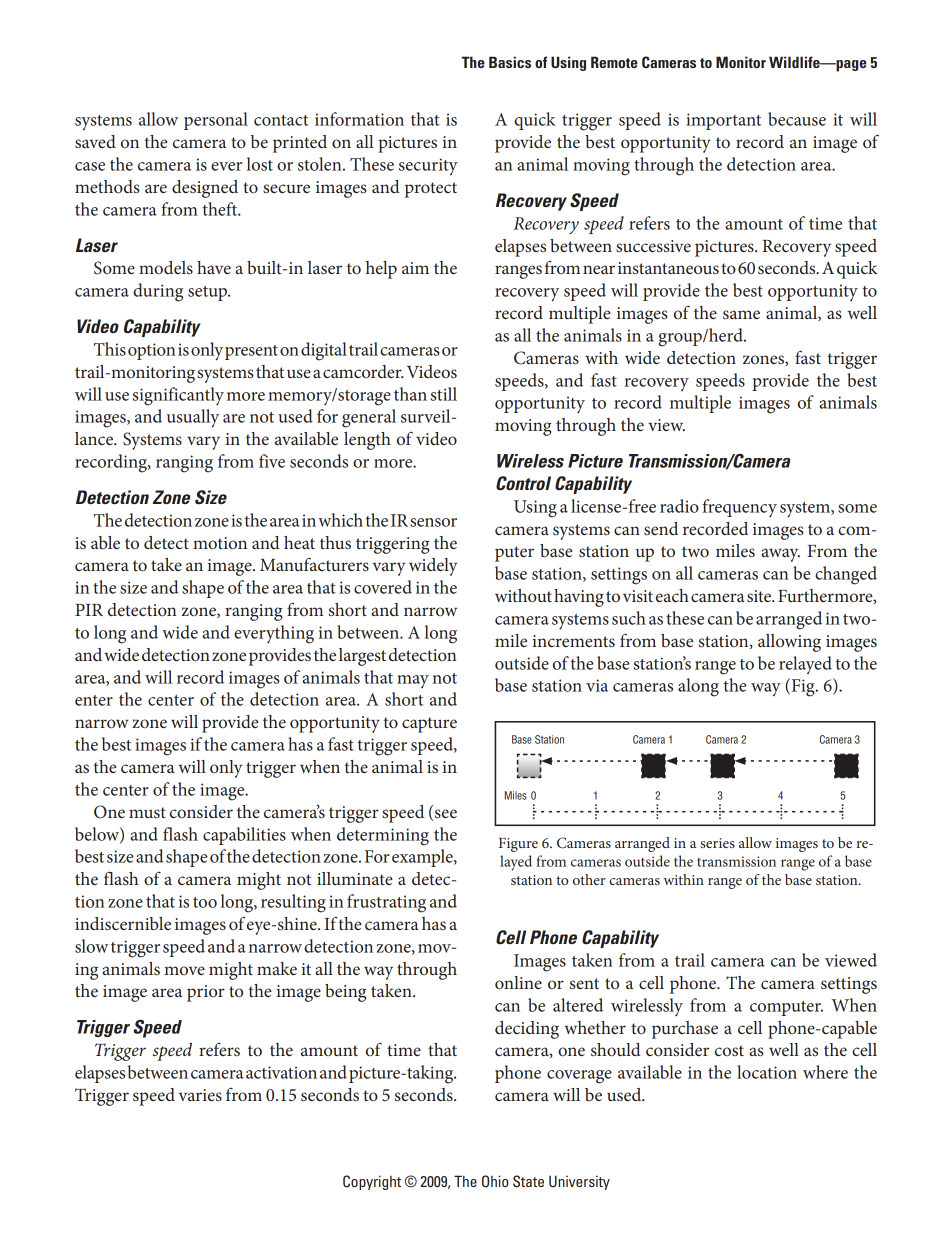 The height and width of the document is (1233, 952). Describe the element at coordinates (193, 418) in the document. I see `usually` at that location.
